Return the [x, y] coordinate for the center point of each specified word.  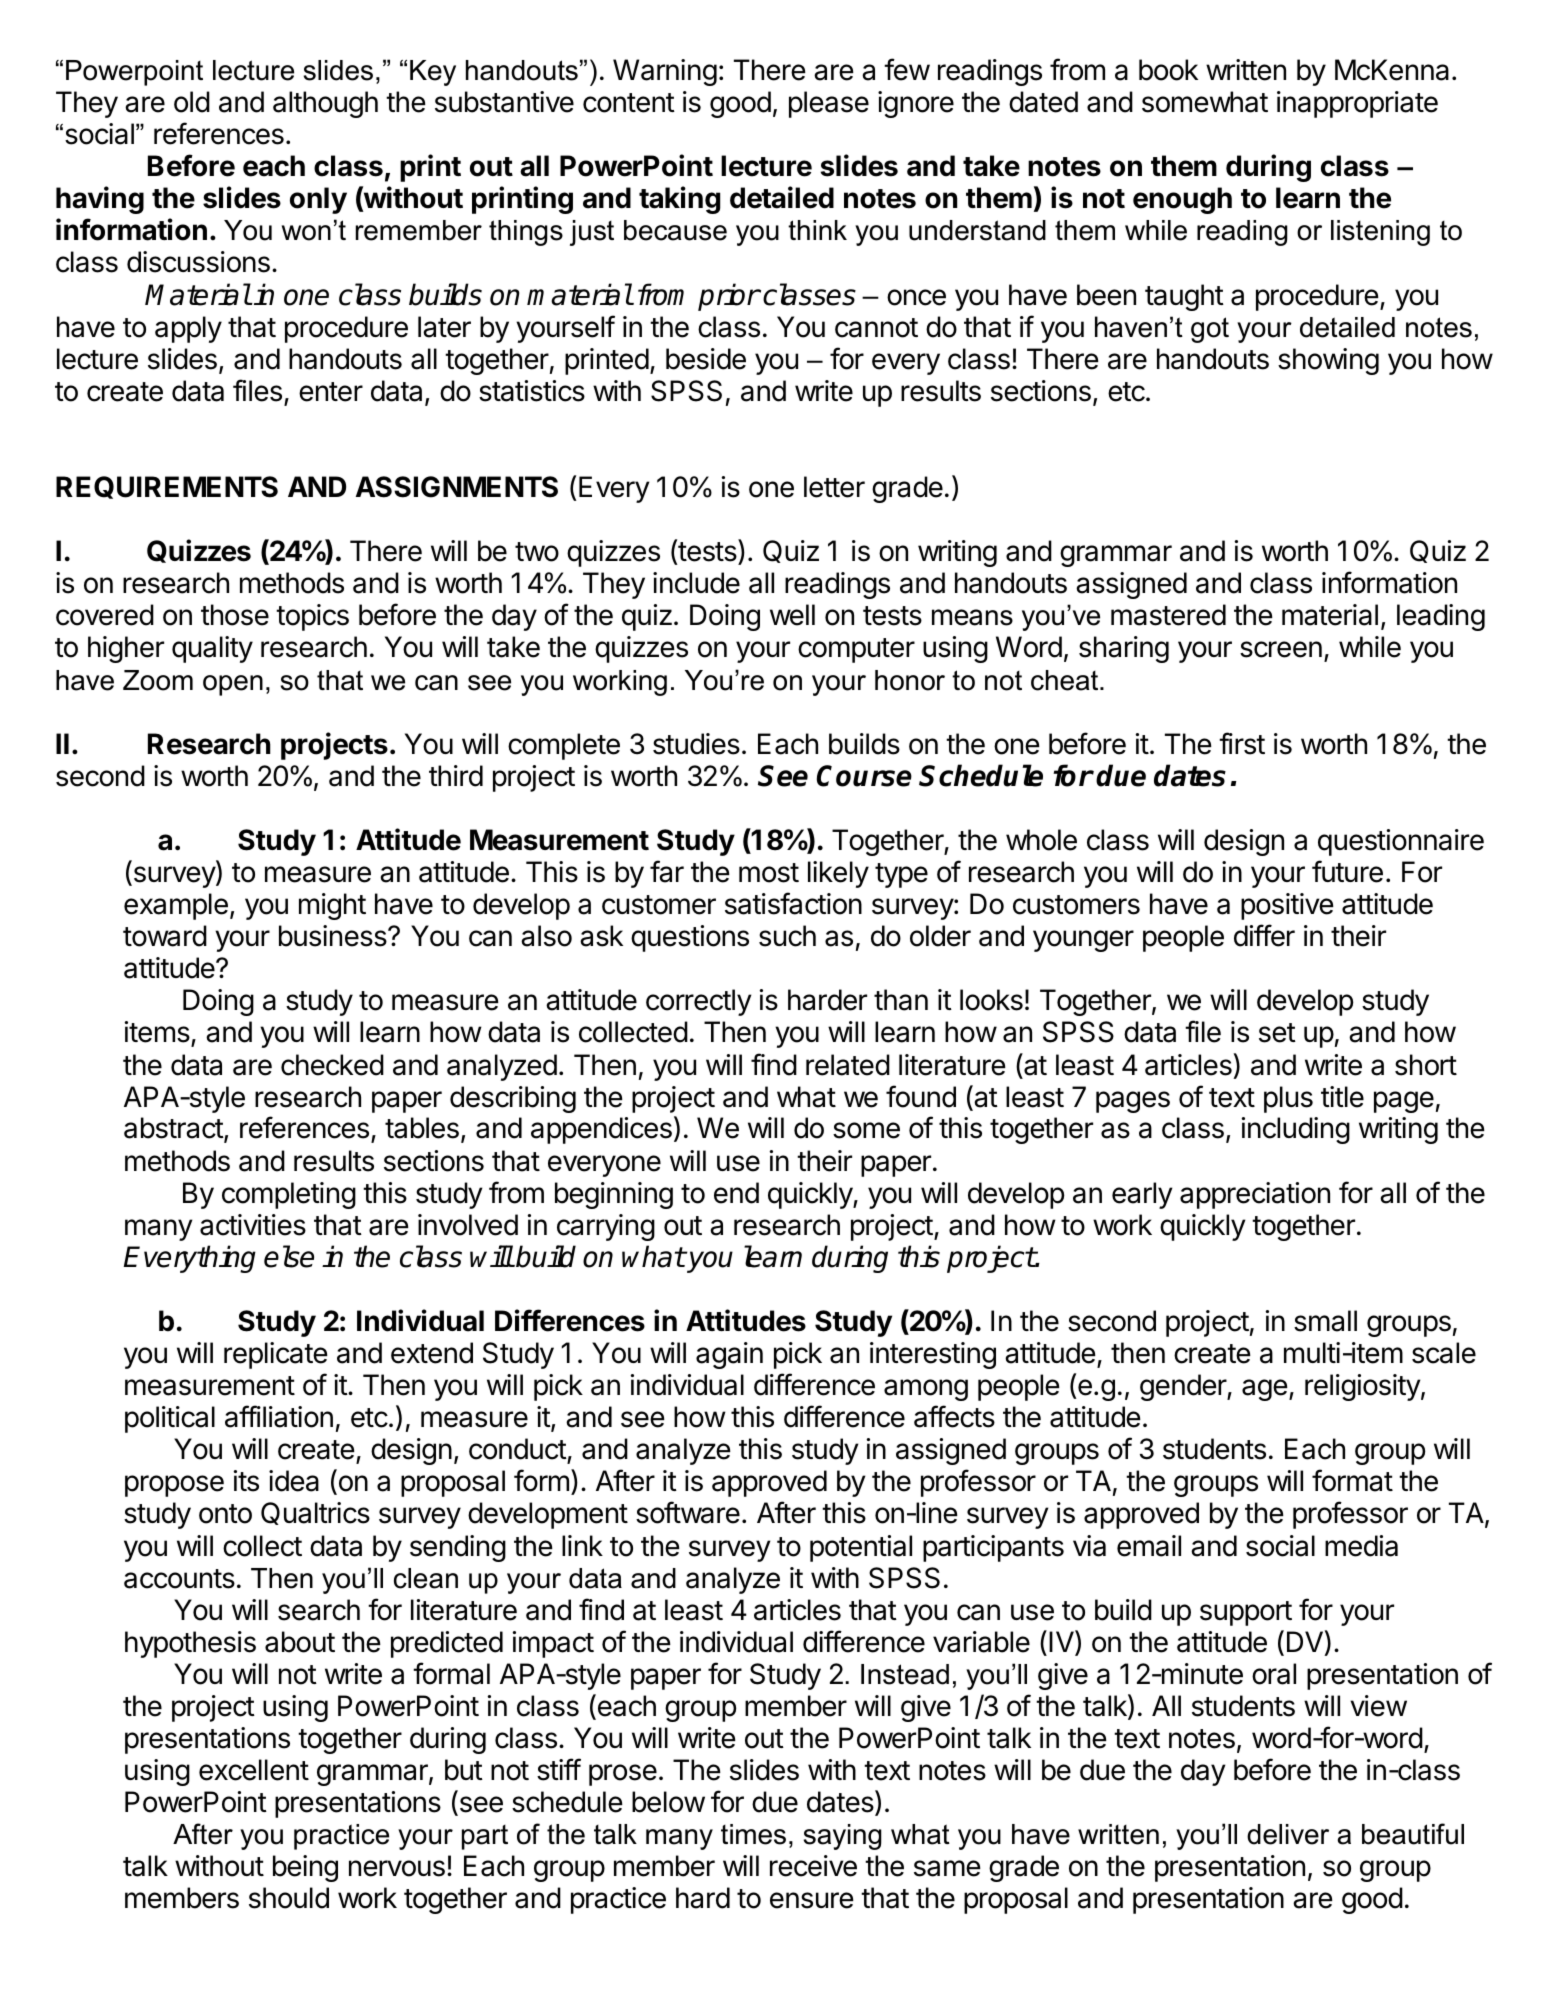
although [325, 104]
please [829, 104]
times [753, 1834]
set [1277, 1033]
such [787, 936]
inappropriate [1357, 104]
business [333, 936]
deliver [1288, 1834]
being [305, 1868]
